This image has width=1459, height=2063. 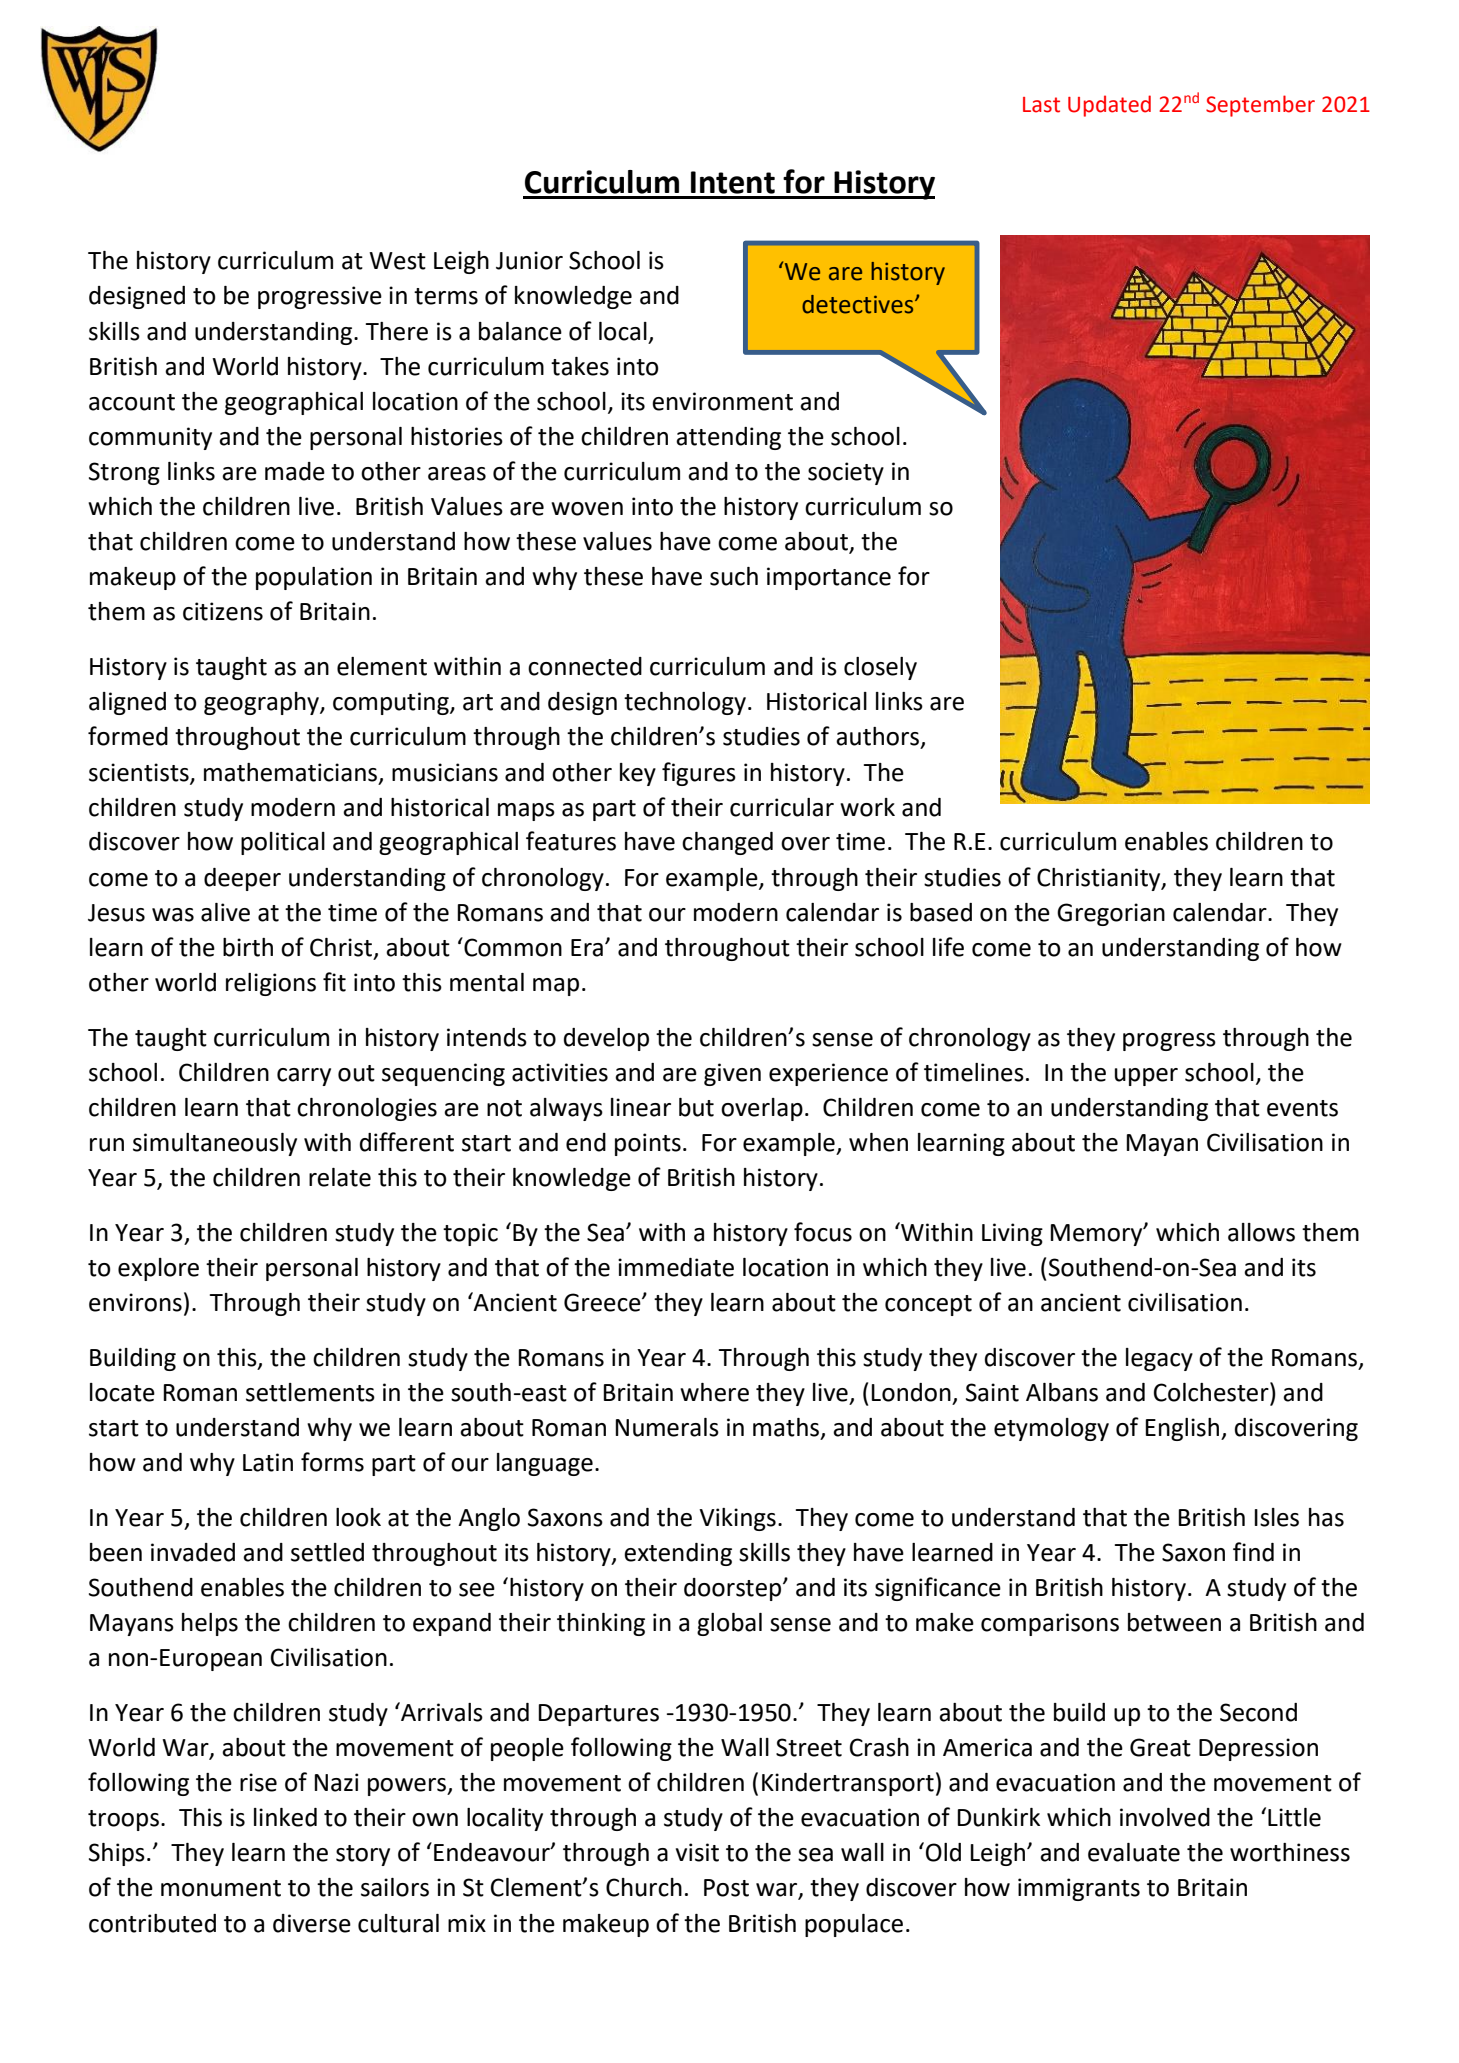 What do you see at coordinates (1134, 1852) in the image?
I see `evaluate` at bounding box center [1134, 1852].
